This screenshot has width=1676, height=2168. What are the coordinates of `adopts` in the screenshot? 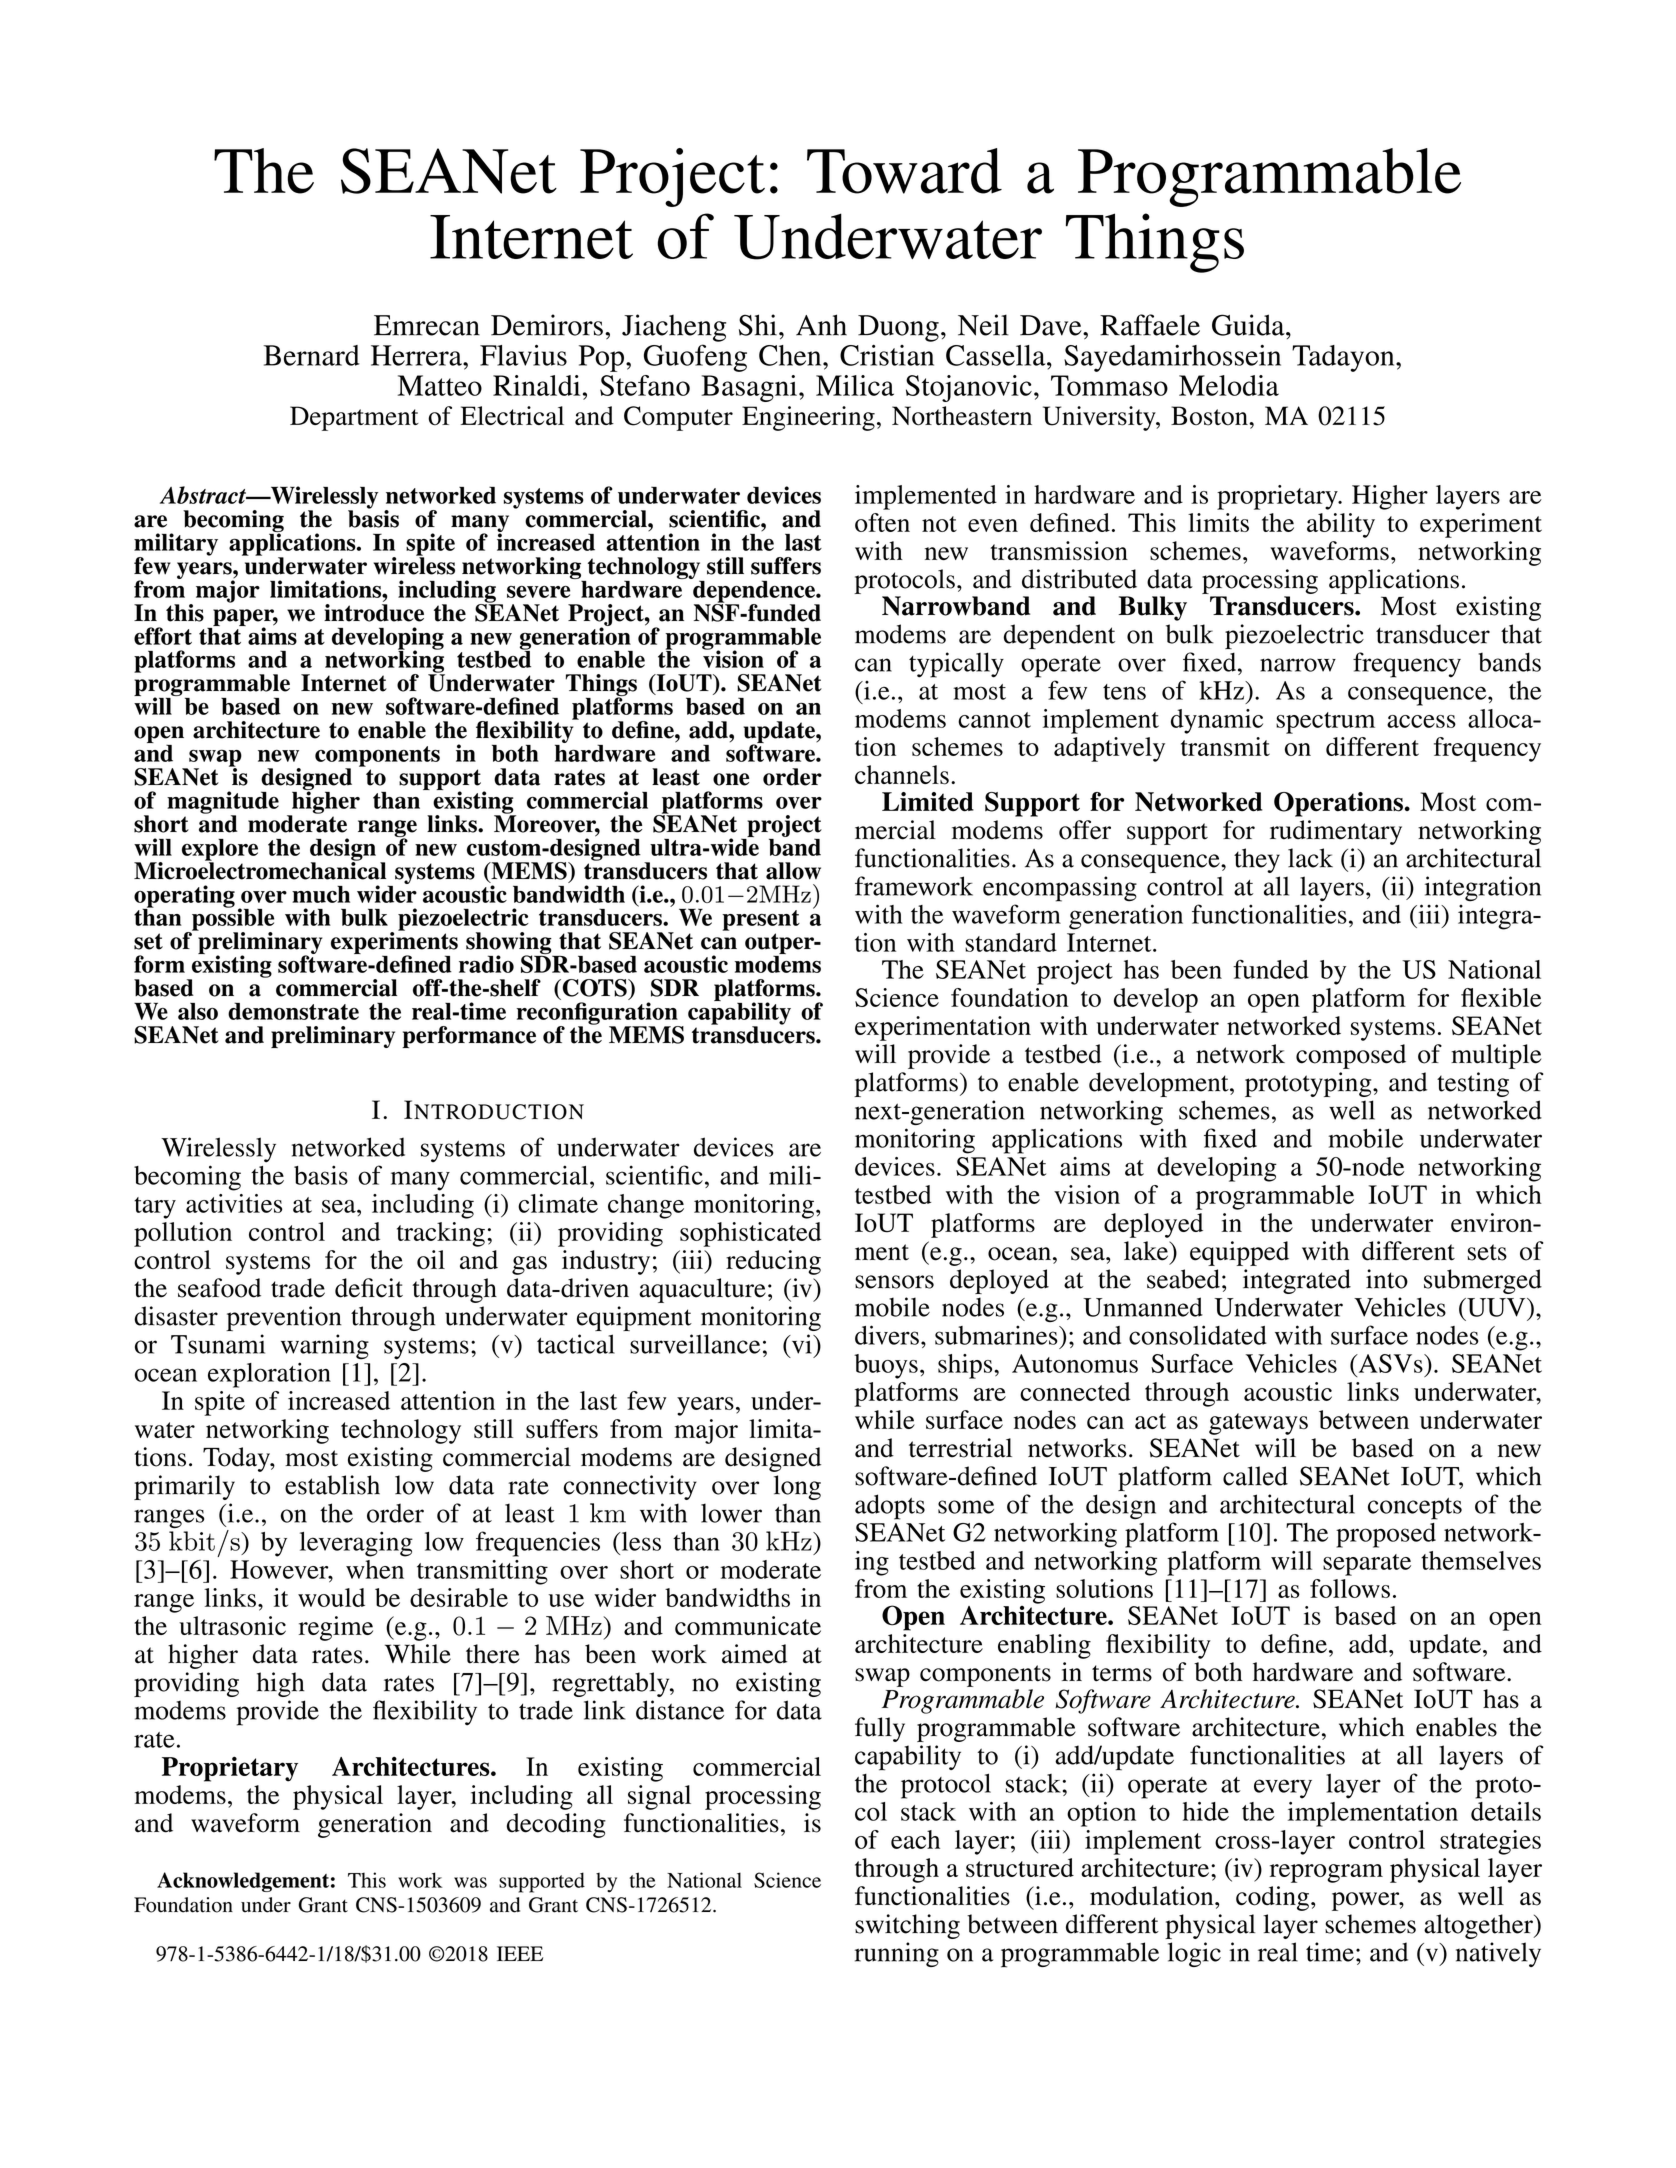 It's located at (890, 1507).
